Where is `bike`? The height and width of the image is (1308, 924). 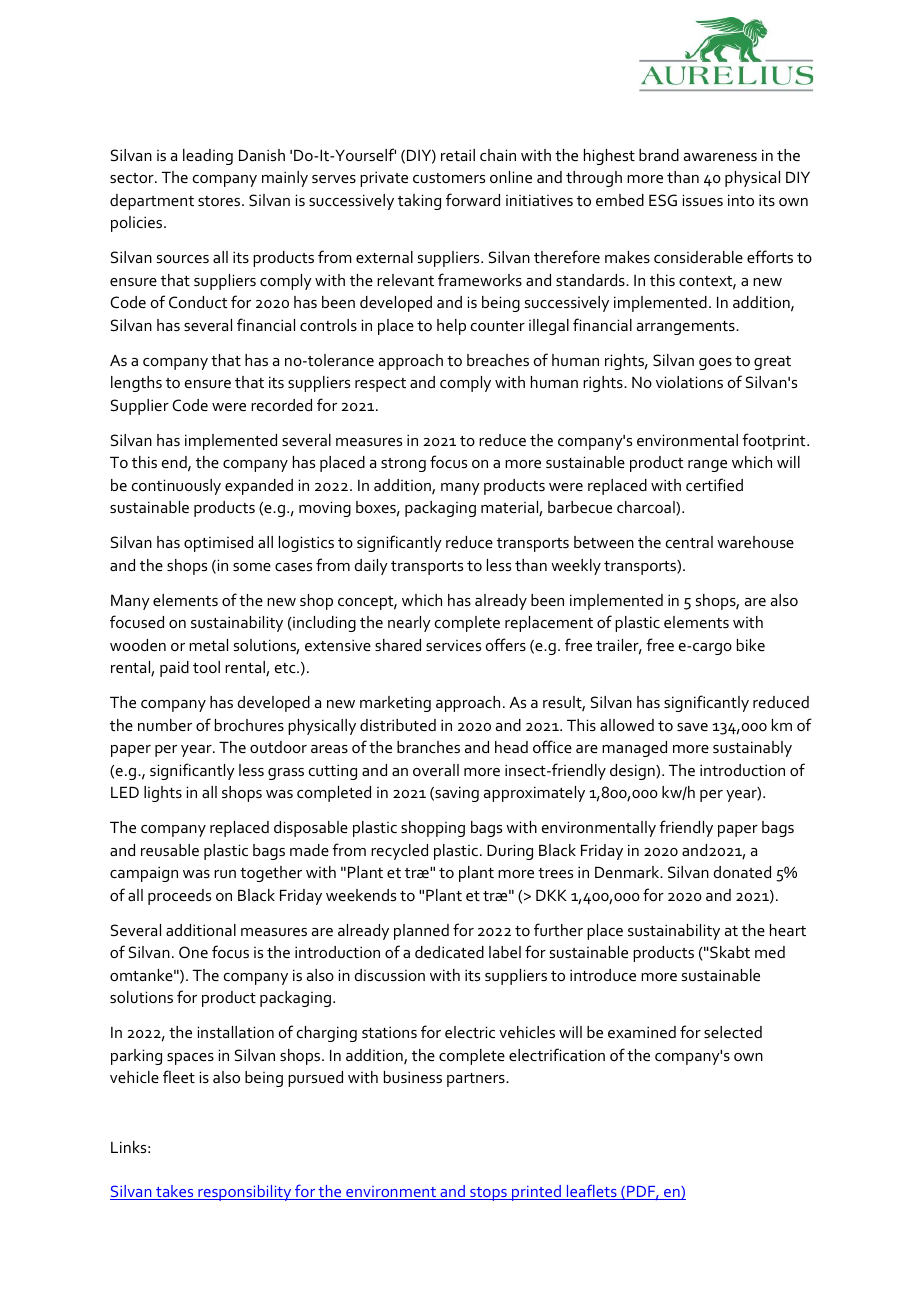
bike is located at coordinates (751, 645).
